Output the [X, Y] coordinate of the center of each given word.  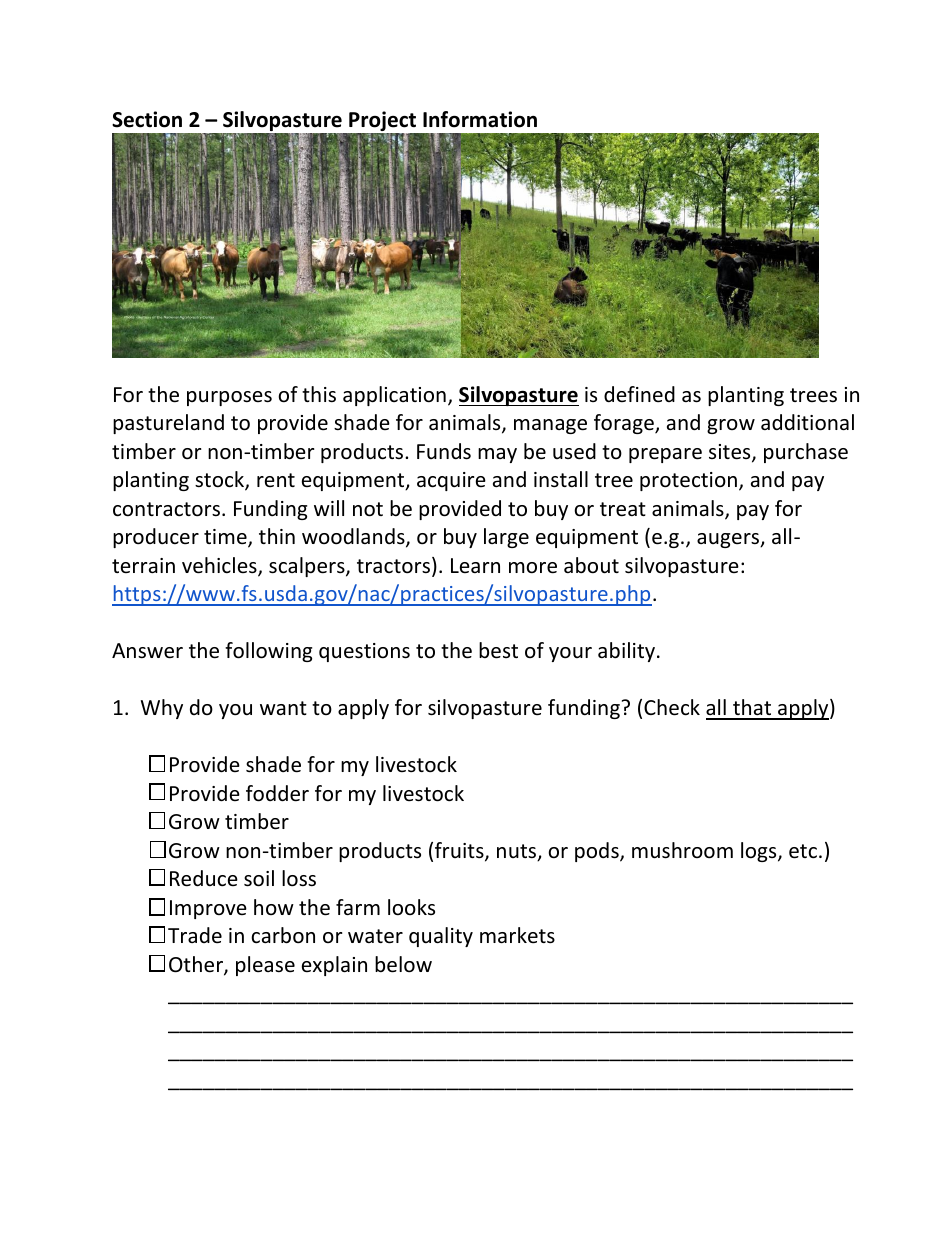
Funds [444, 451]
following [268, 652]
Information [480, 119]
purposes [229, 398]
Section [147, 119]
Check [672, 707]
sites [731, 453]
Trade [195, 935]
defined [639, 394]
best [498, 650]
